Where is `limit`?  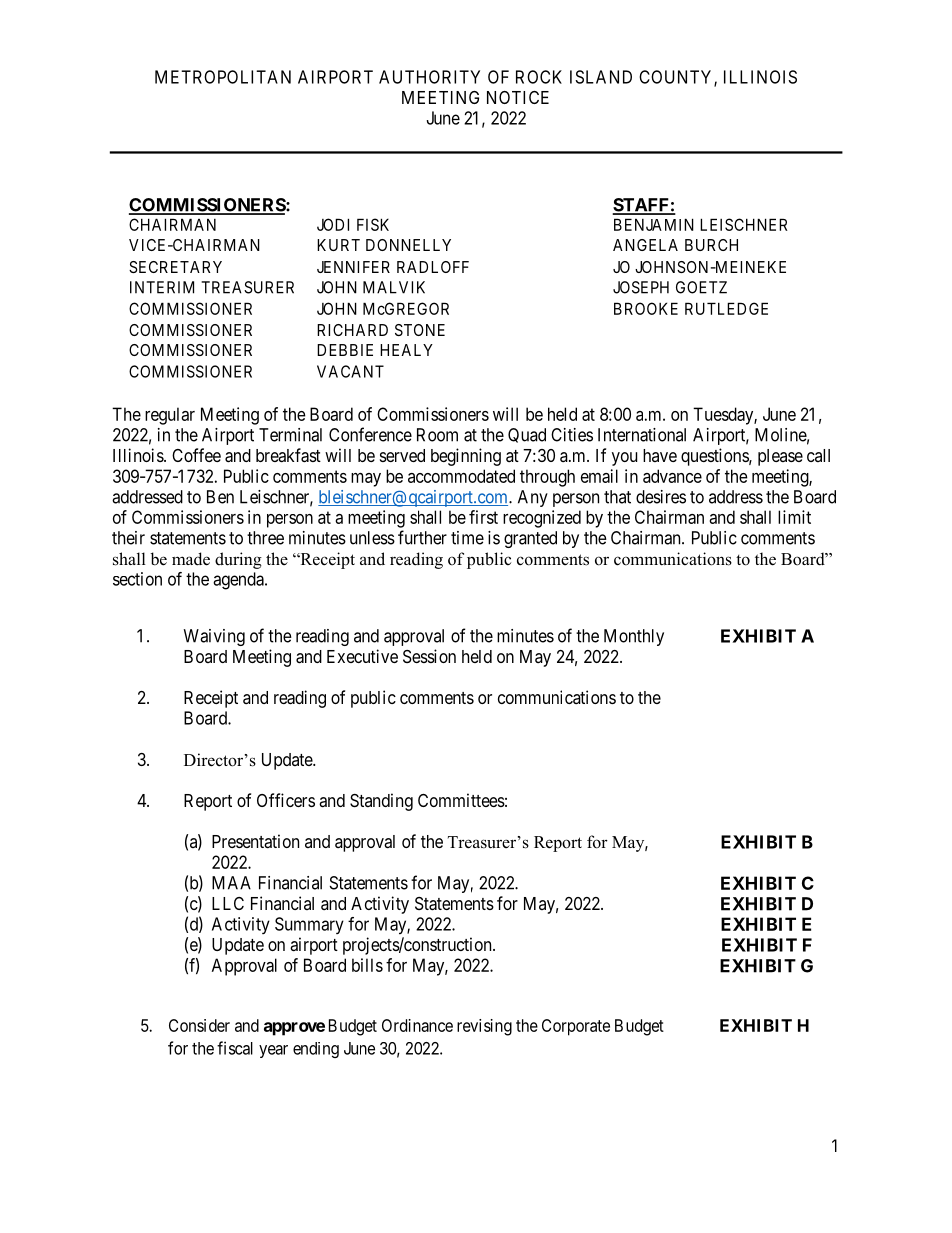
limit is located at coordinates (794, 517).
